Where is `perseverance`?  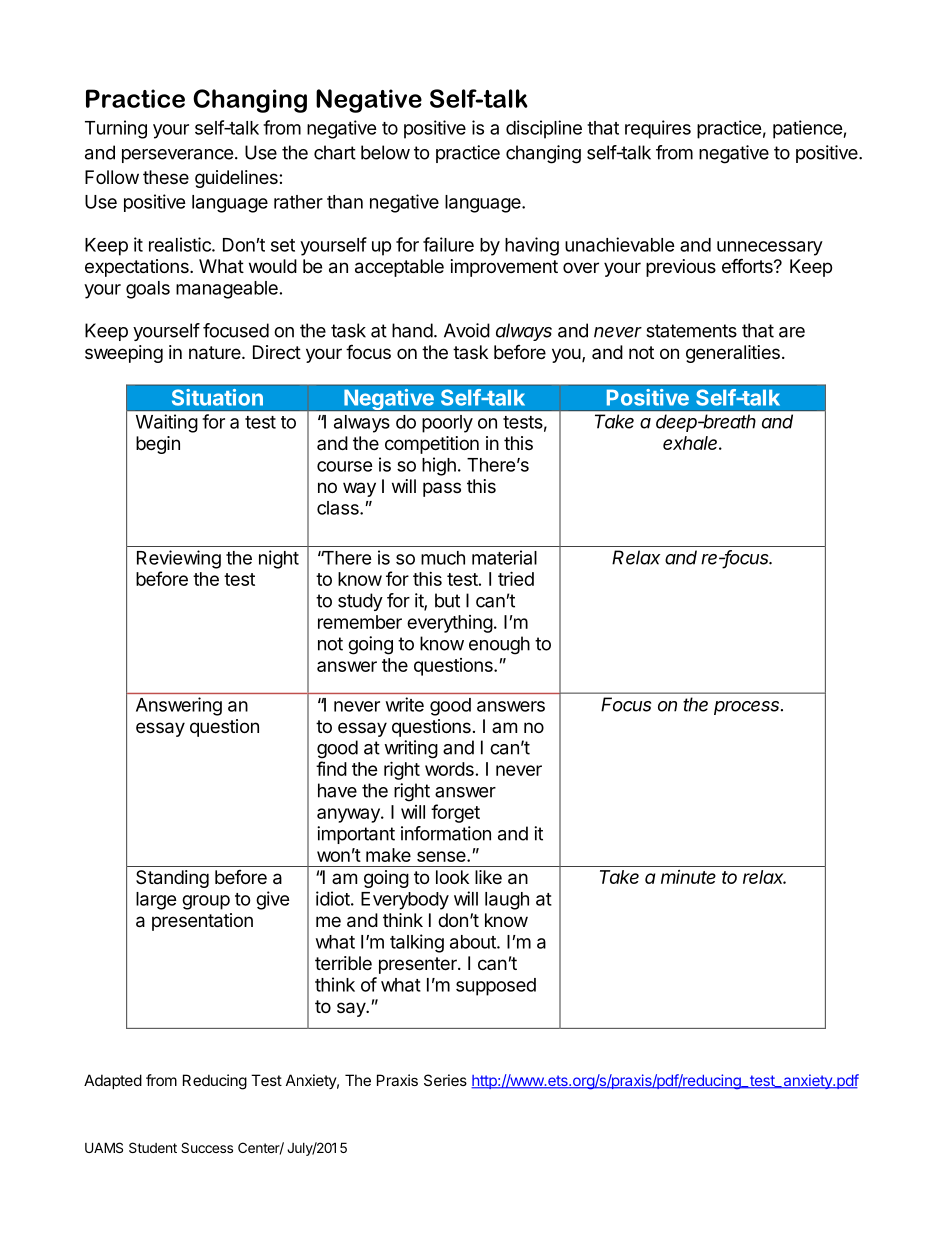
perseverance is located at coordinates (177, 156).
